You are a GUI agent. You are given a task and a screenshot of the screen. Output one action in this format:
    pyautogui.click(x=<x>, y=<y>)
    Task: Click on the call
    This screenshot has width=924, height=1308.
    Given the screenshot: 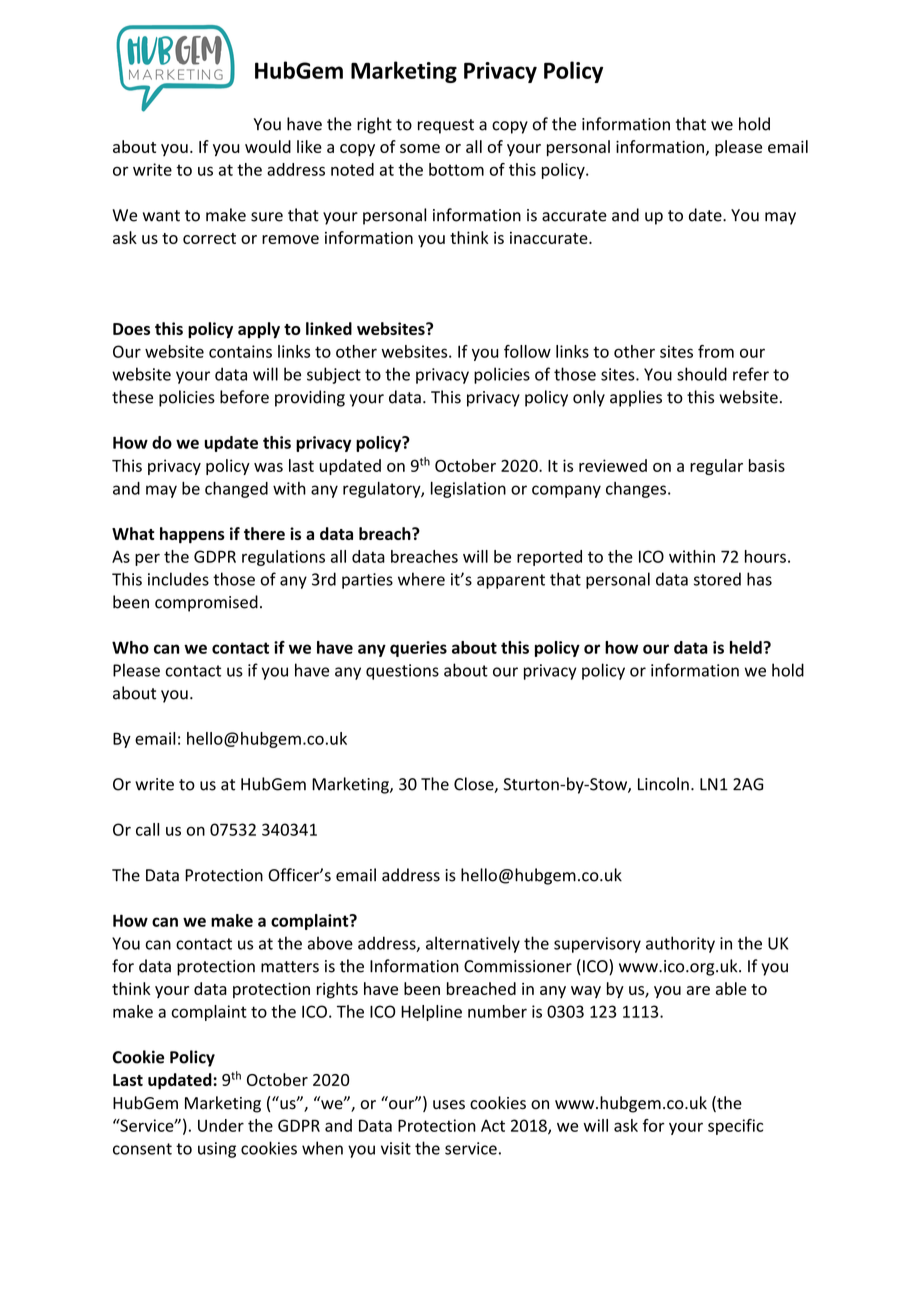 What is the action you would take?
    pyautogui.click(x=147, y=829)
